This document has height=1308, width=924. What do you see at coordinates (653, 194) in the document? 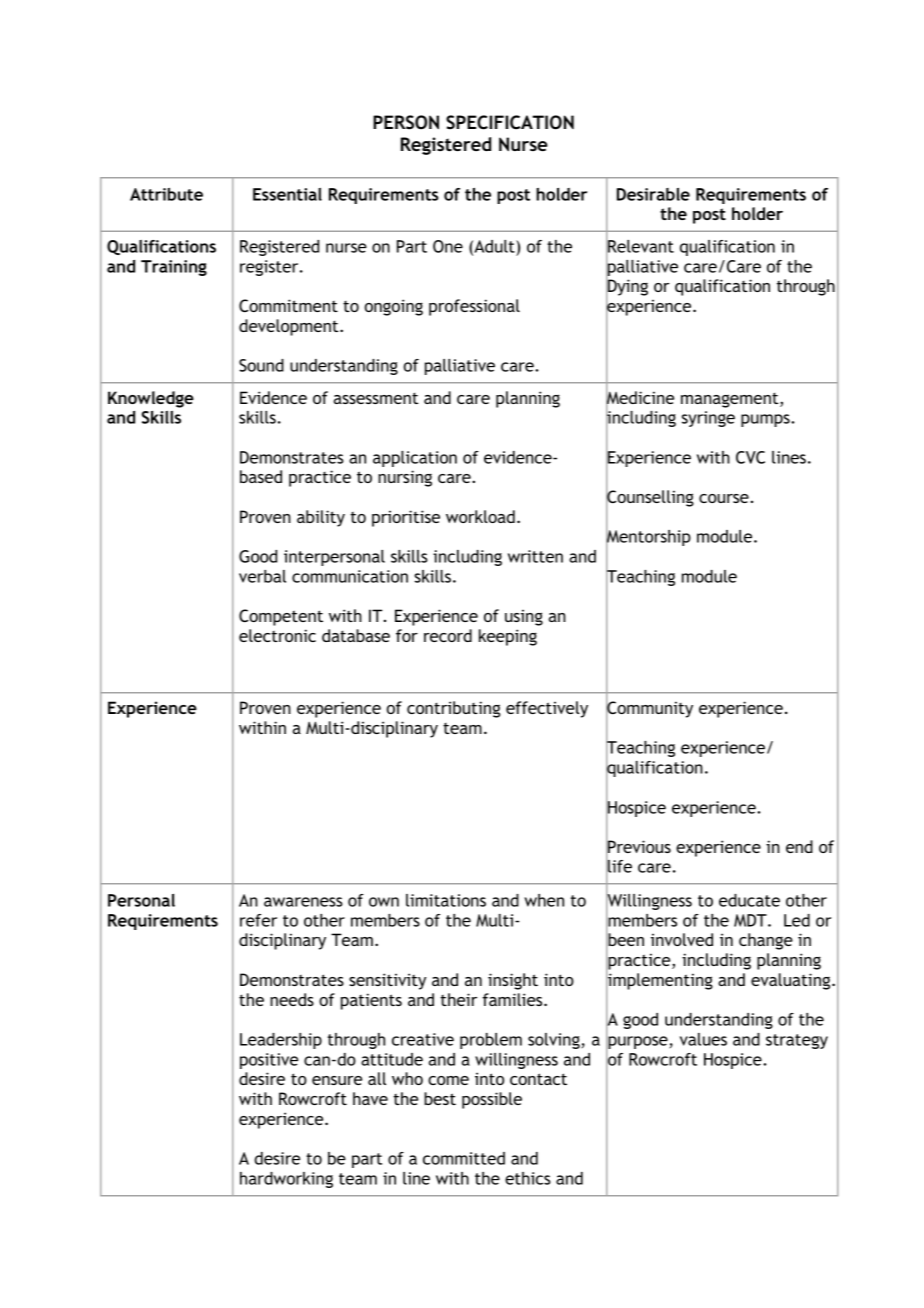
I see `Desirable` at bounding box center [653, 194].
